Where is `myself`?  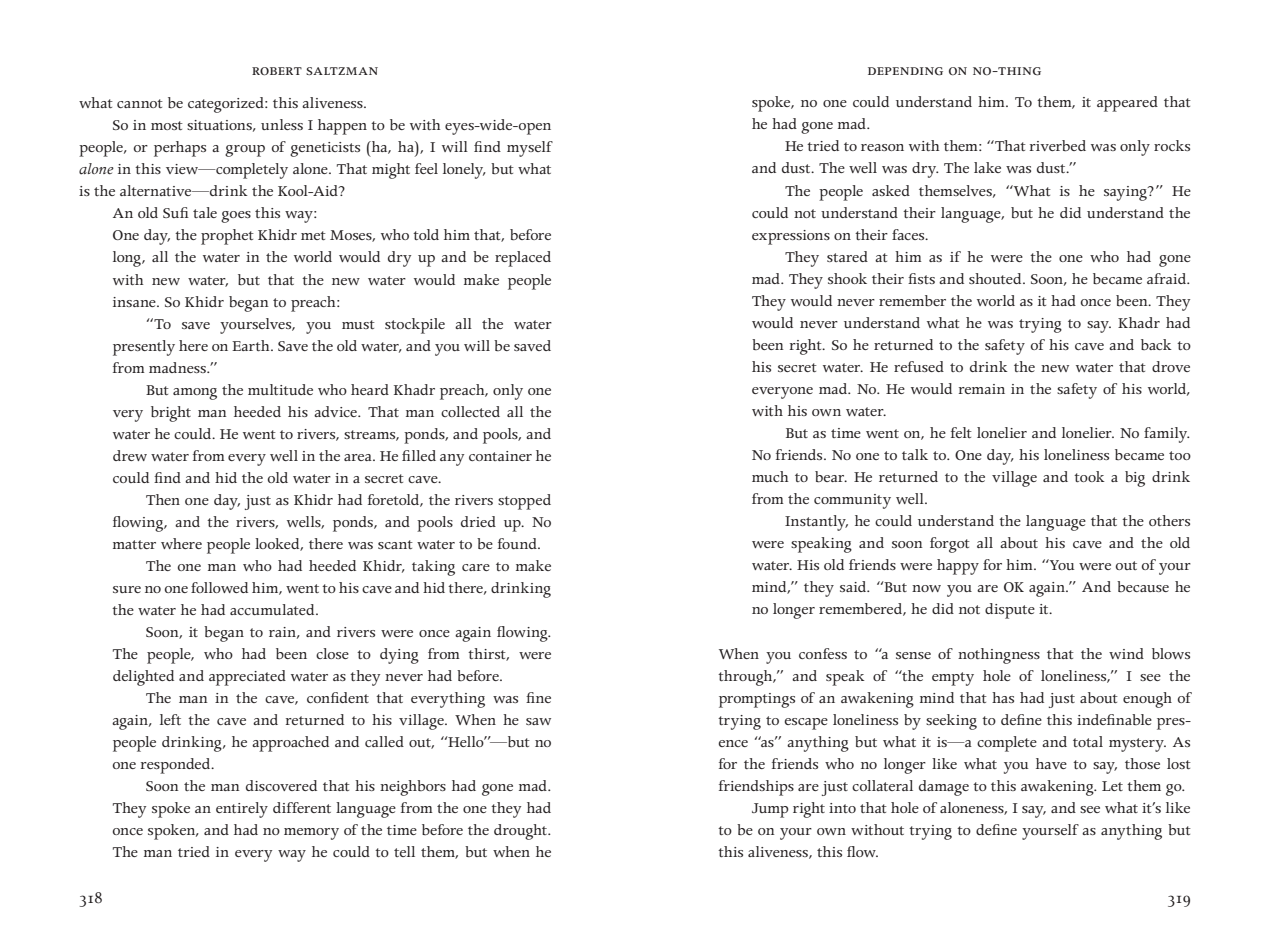
myself is located at coordinates (530, 149).
